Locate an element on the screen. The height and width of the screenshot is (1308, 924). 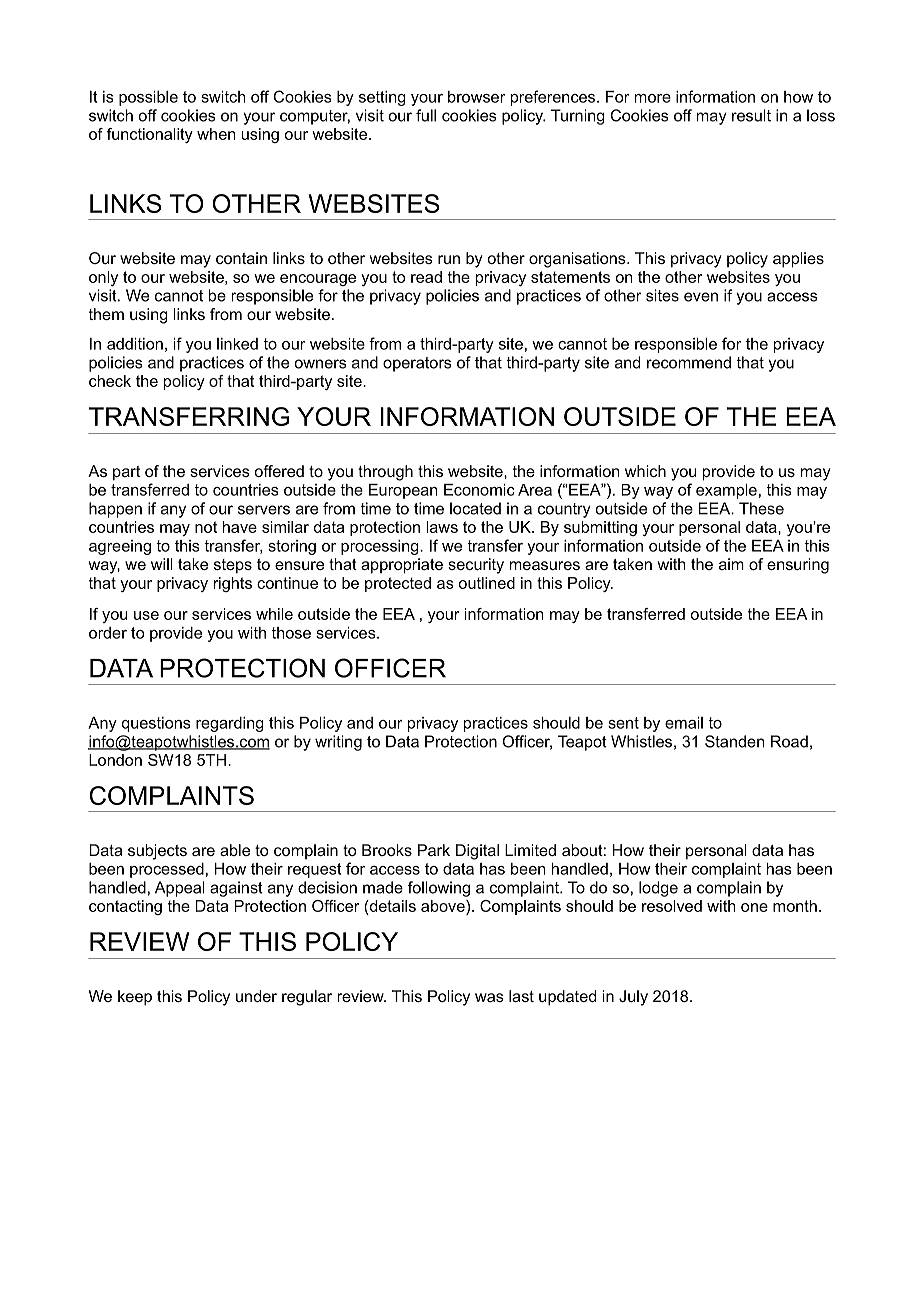
security is located at coordinates (476, 566).
